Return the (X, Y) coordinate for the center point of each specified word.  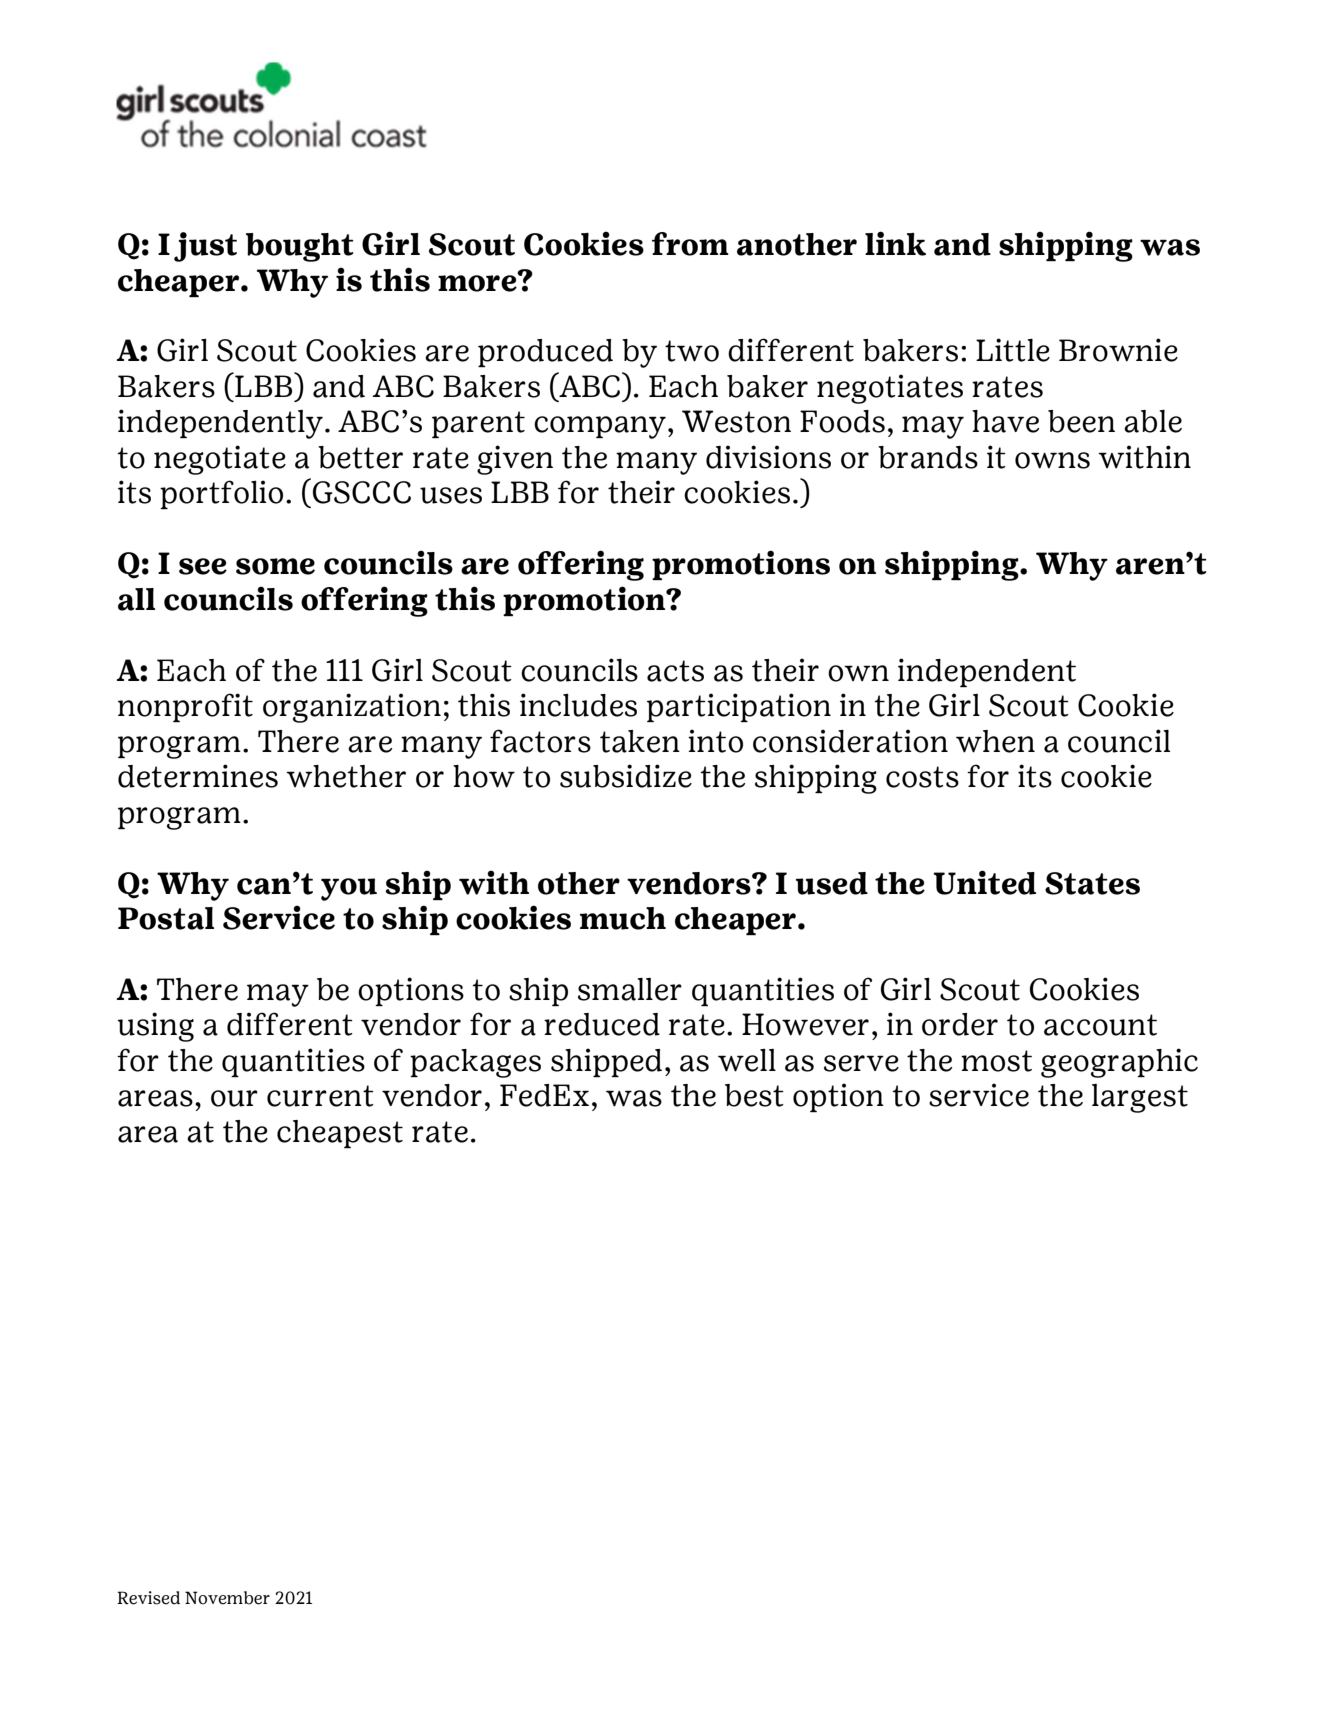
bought (300, 247)
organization (352, 708)
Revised (148, 1598)
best (754, 1095)
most (996, 1061)
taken (640, 741)
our (234, 1098)
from (690, 244)
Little (1013, 350)
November (227, 1598)
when (995, 741)
